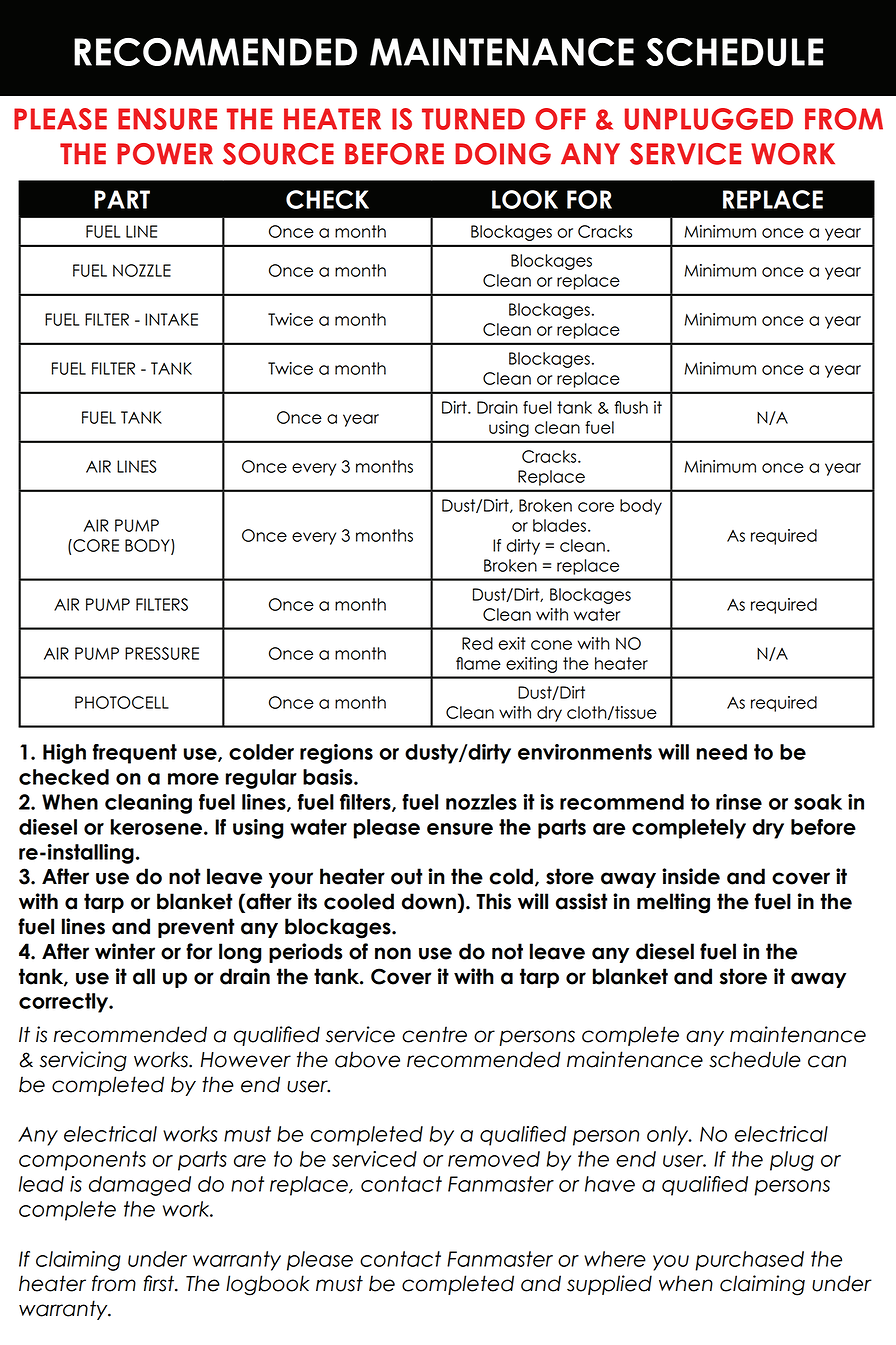 The width and height of the document is (896, 1345). What do you see at coordinates (473, 119) in the document?
I see `TURNED` at bounding box center [473, 119].
